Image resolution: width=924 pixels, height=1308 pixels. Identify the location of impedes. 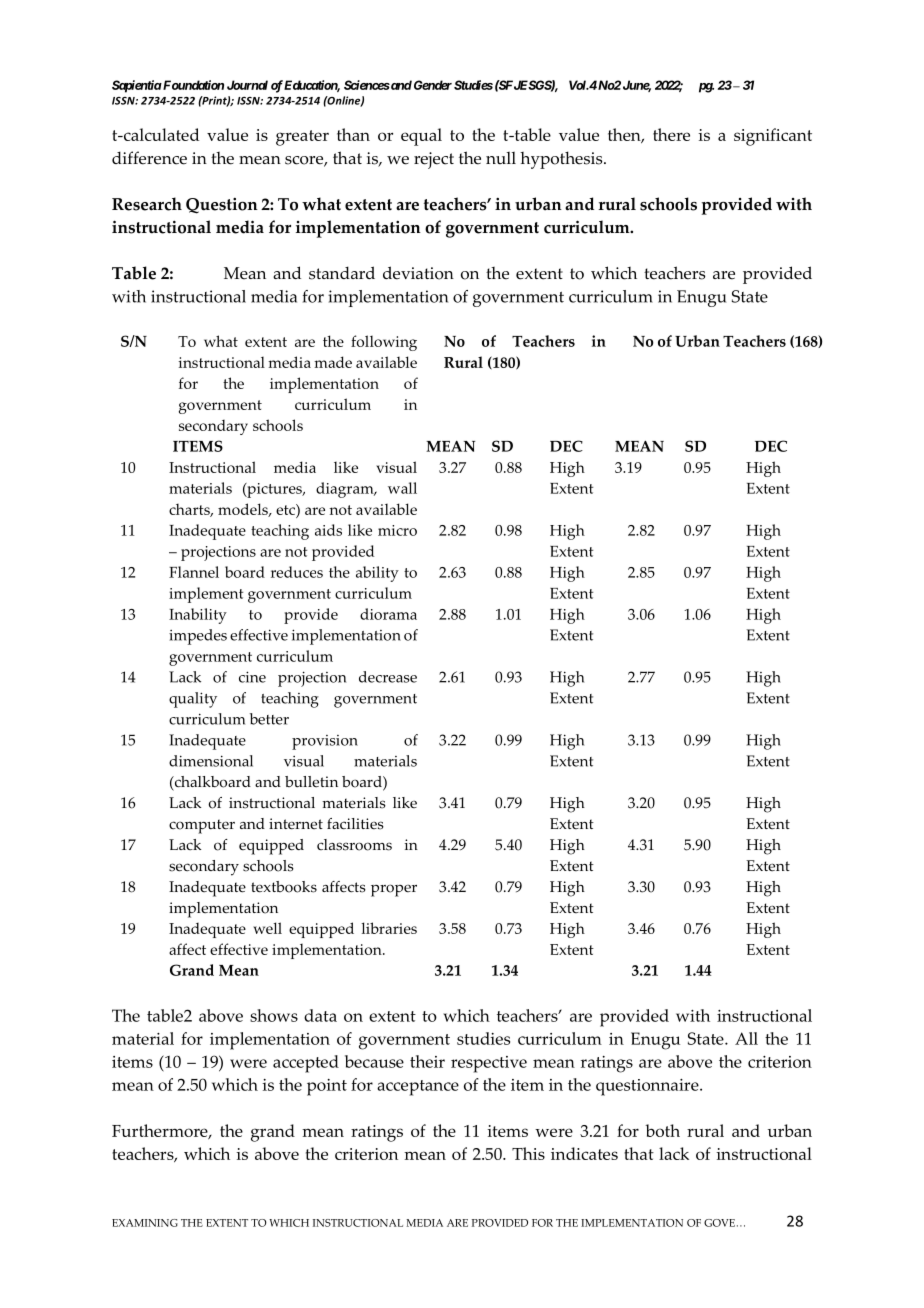
(198, 637).
